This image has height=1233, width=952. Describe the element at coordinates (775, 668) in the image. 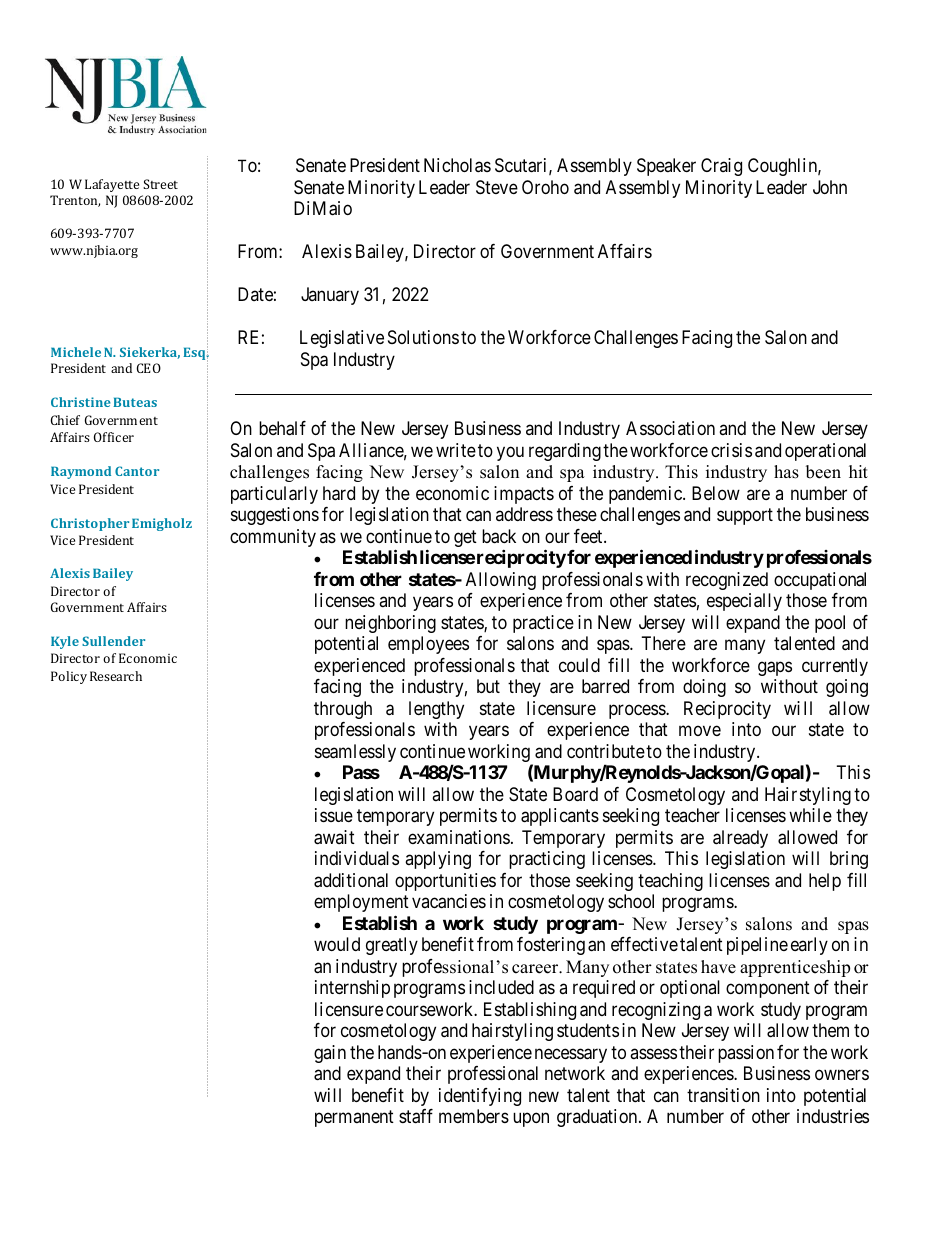

I see `gaps` at that location.
